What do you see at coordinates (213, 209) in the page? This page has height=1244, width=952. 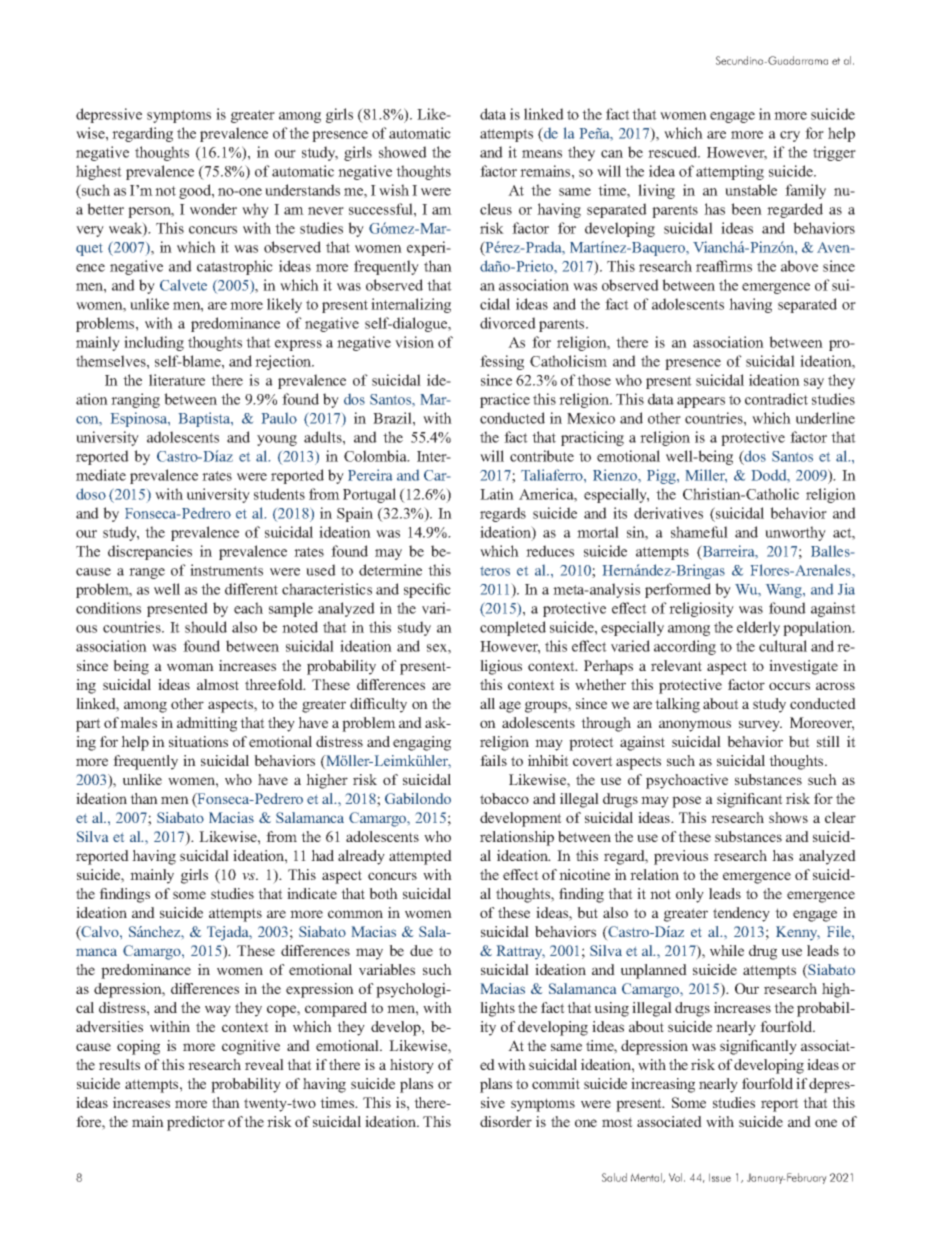 I see `wonder` at bounding box center [213, 209].
